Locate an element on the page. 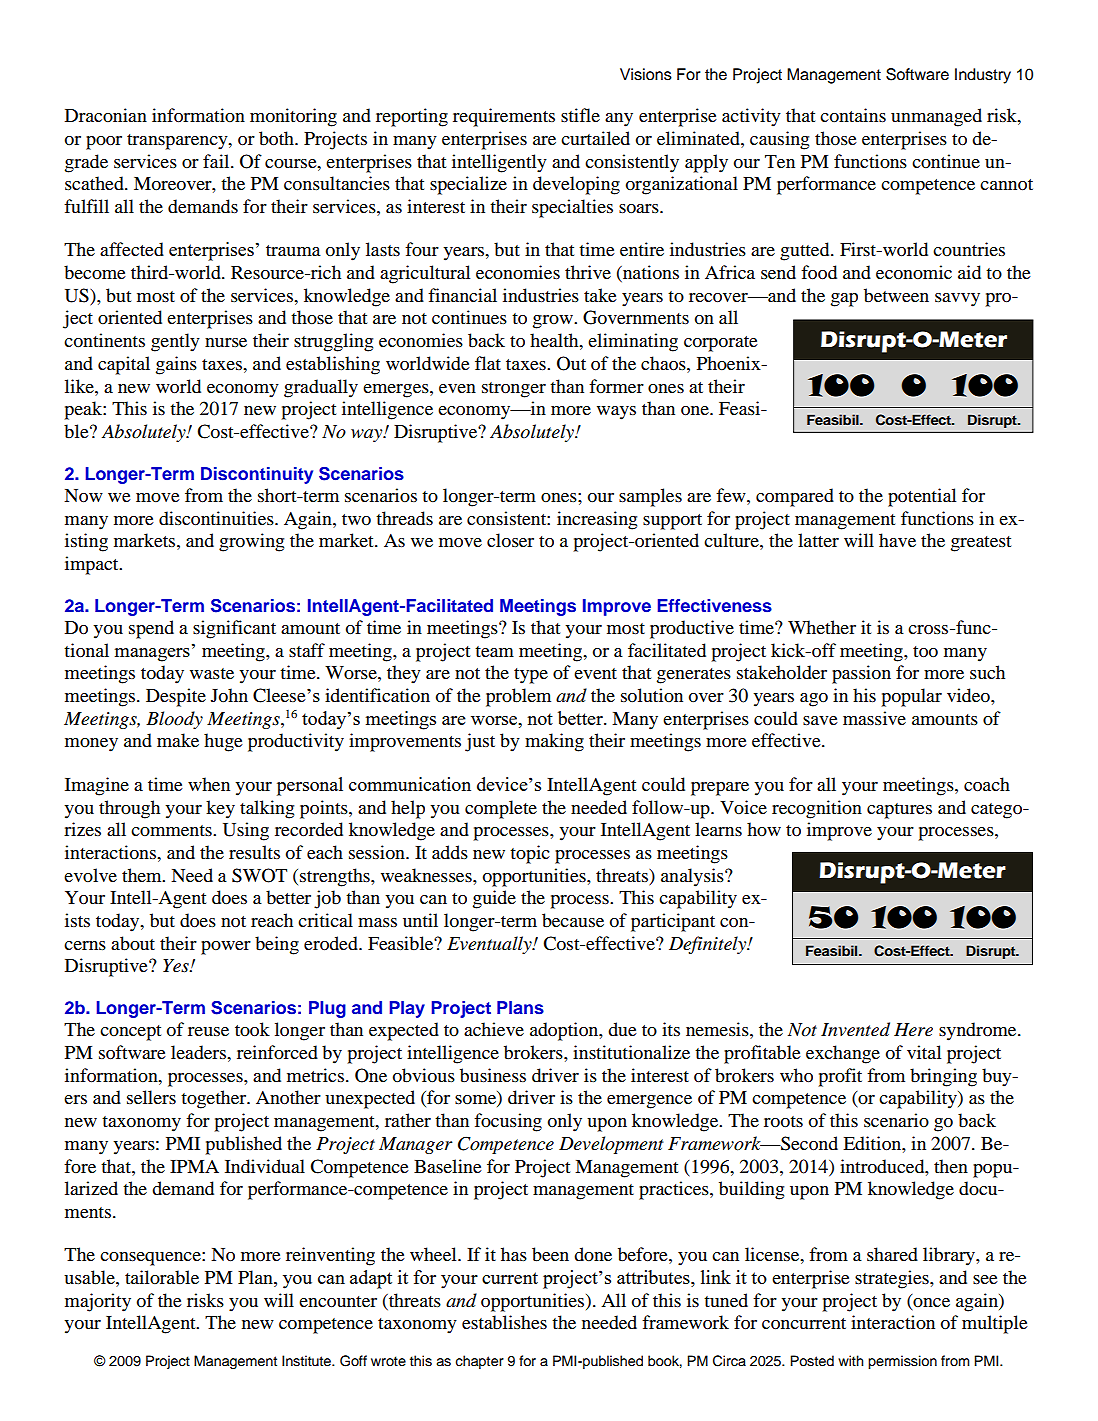 This image has height=1421, width=1098. stifle is located at coordinates (580, 115).
